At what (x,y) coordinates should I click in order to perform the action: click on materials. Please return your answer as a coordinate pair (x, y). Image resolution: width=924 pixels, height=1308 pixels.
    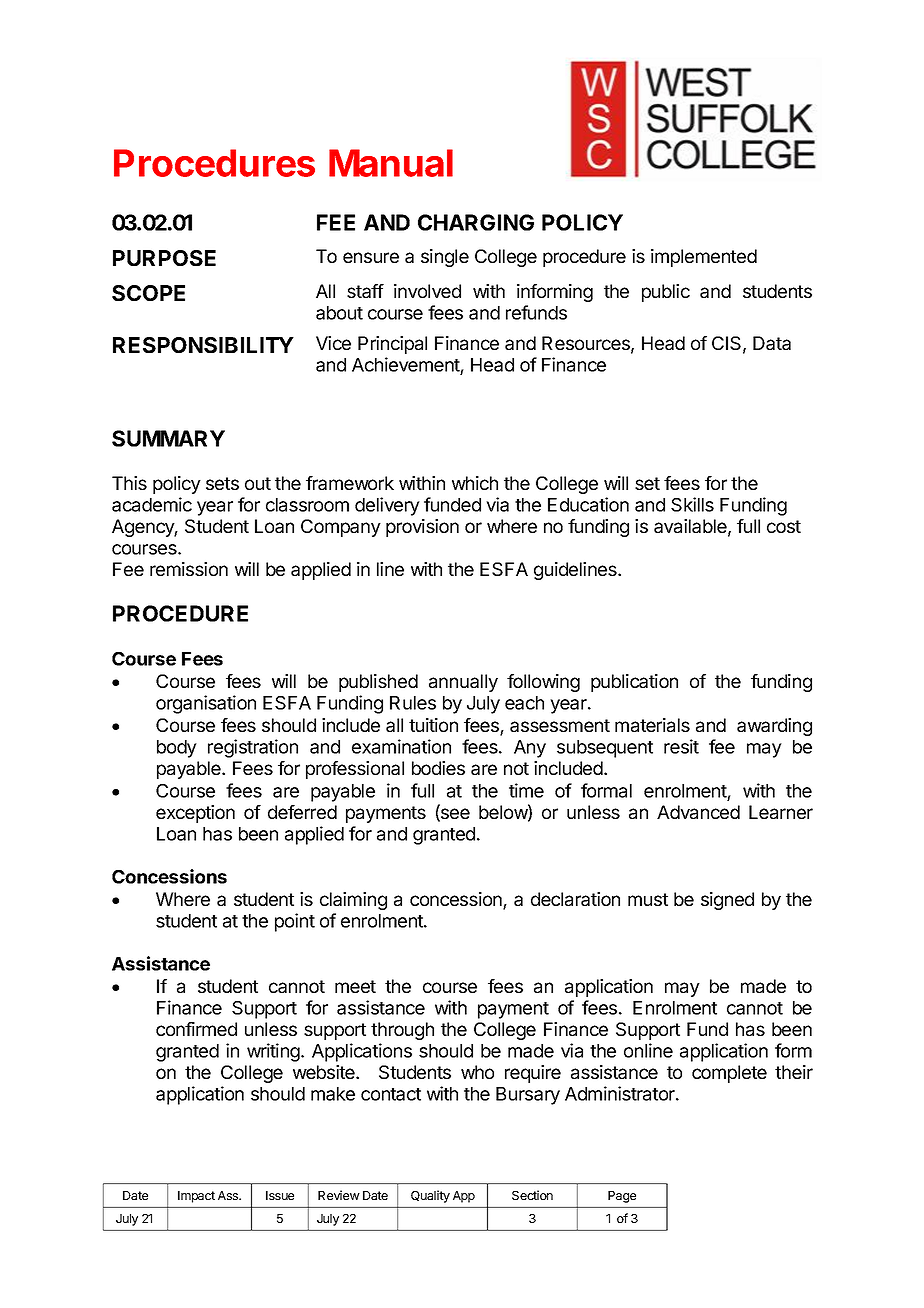
    Looking at the image, I should click on (652, 725).
